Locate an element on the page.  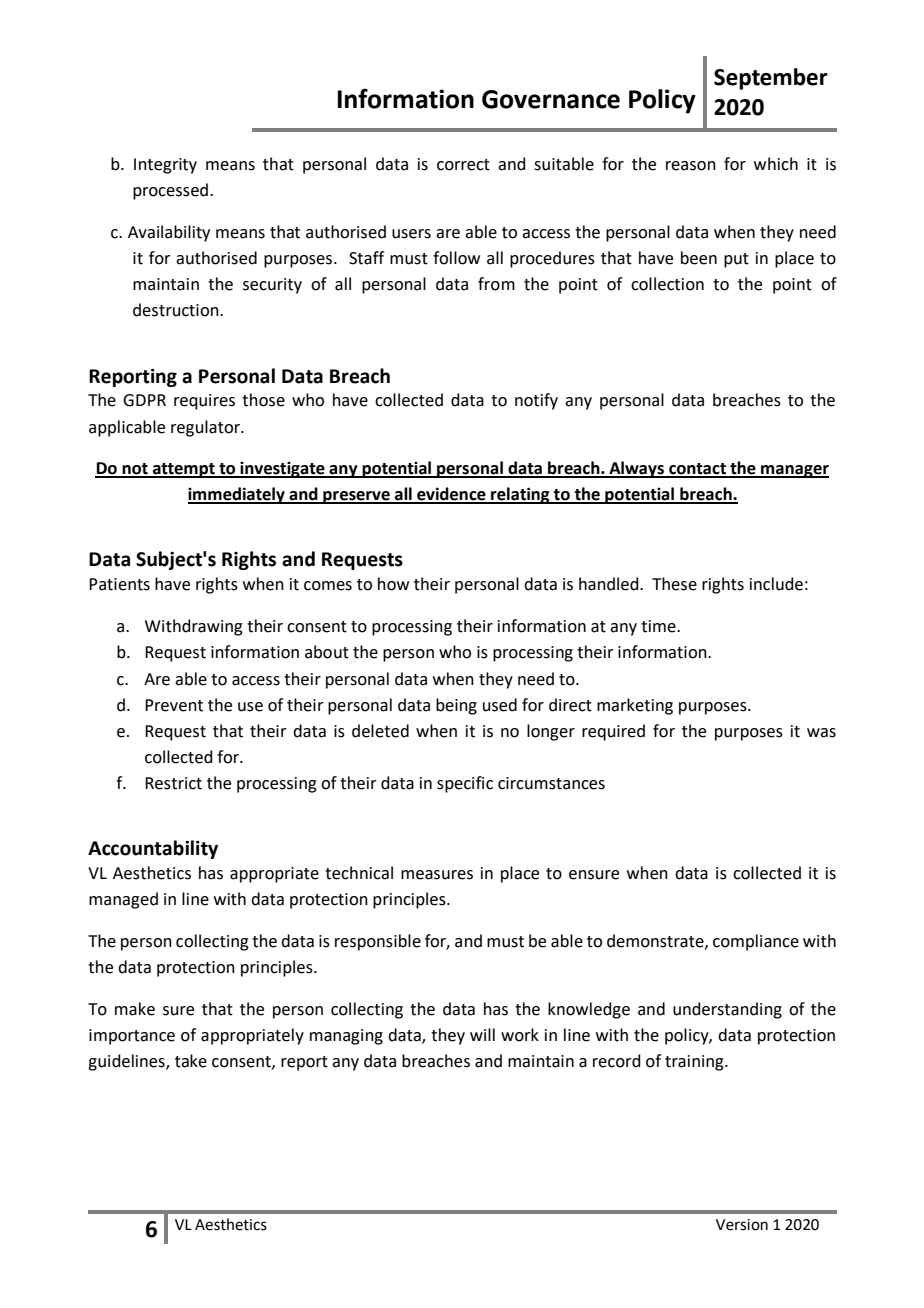
notify is located at coordinates (536, 401).
